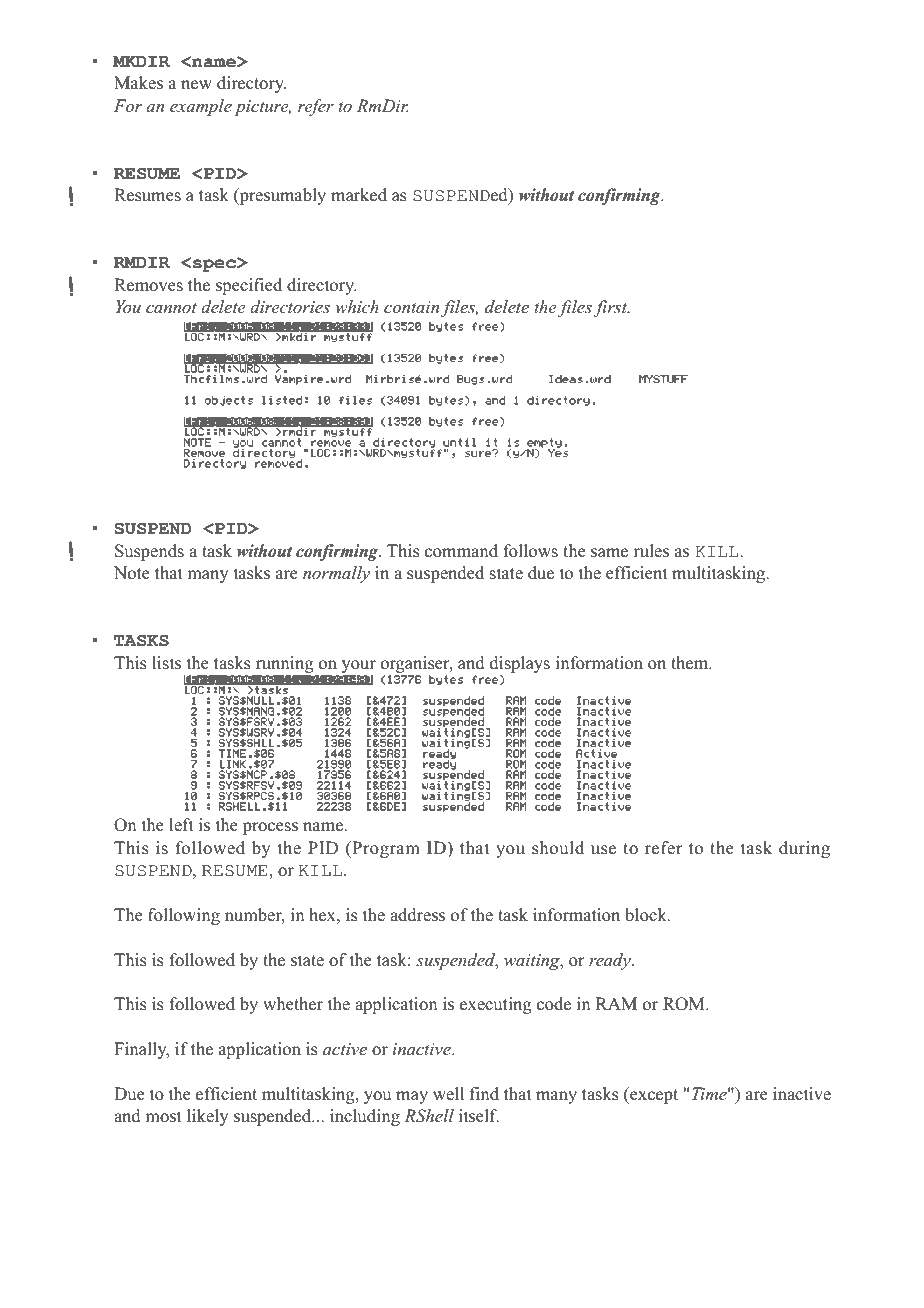 This image has height=1308, width=924. What do you see at coordinates (207, 1117) in the image?
I see `likely` at bounding box center [207, 1117].
